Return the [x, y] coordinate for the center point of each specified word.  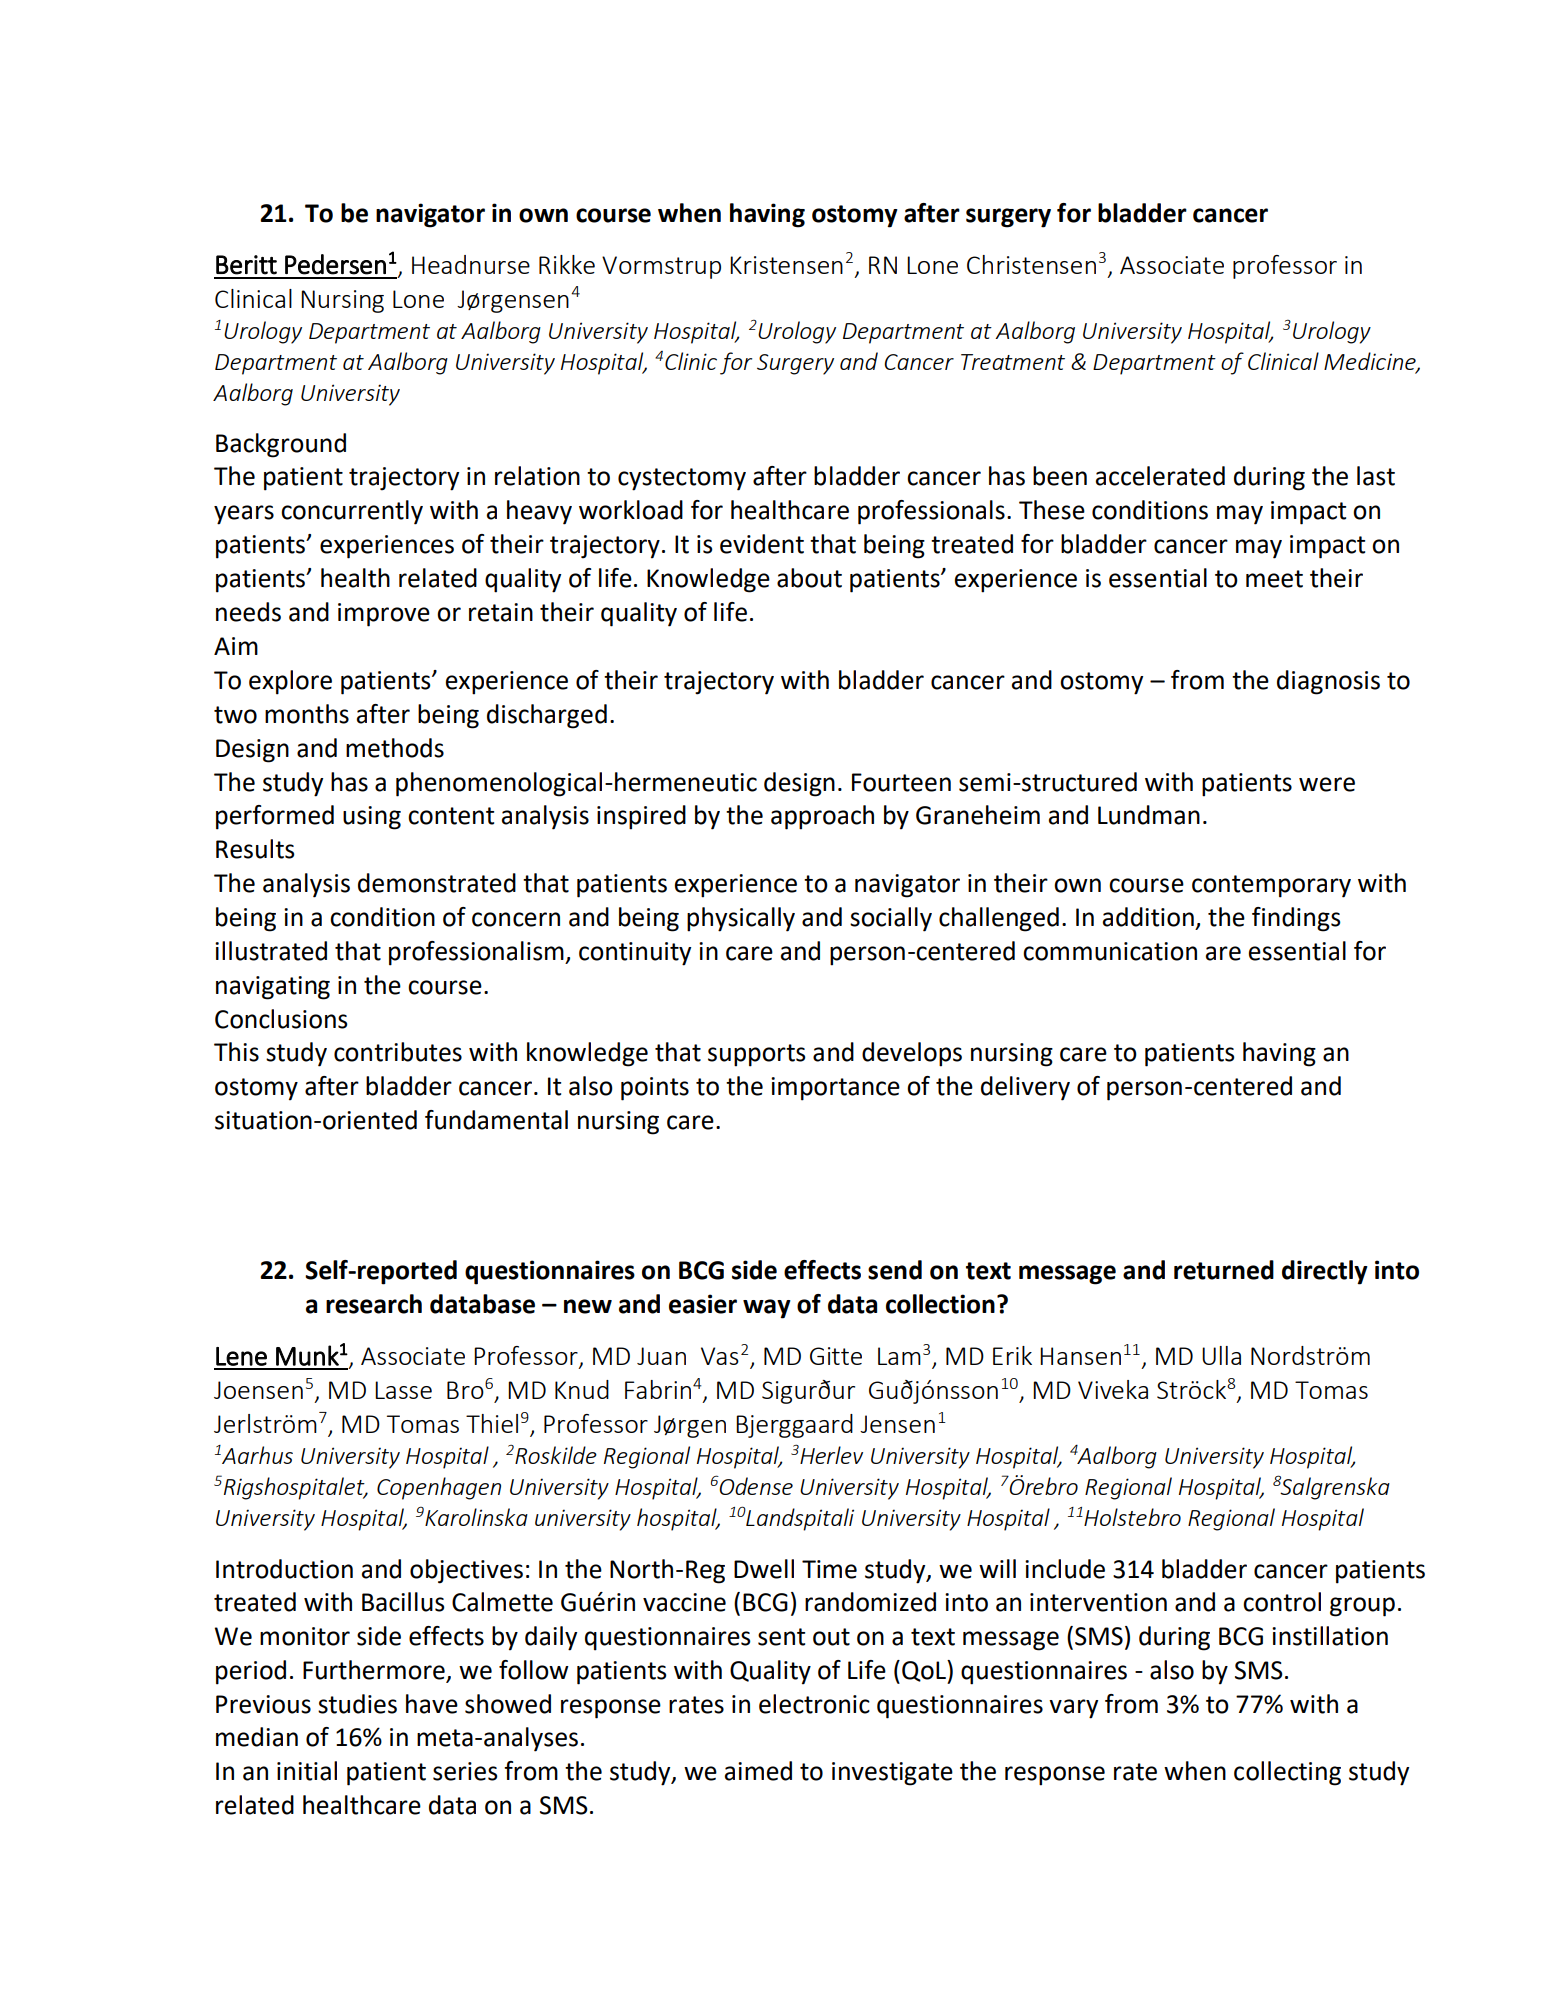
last [1376, 476]
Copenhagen [439, 1488]
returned [1224, 1270]
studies [357, 1704]
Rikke [567, 264]
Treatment [1013, 362]
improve [384, 615]
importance [835, 1089]
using [372, 818]
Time [829, 1569]
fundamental [496, 1120]
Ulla [1221, 1355]
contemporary [1271, 886]
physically [741, 919]
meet [1274, 579]
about [809, 578]
